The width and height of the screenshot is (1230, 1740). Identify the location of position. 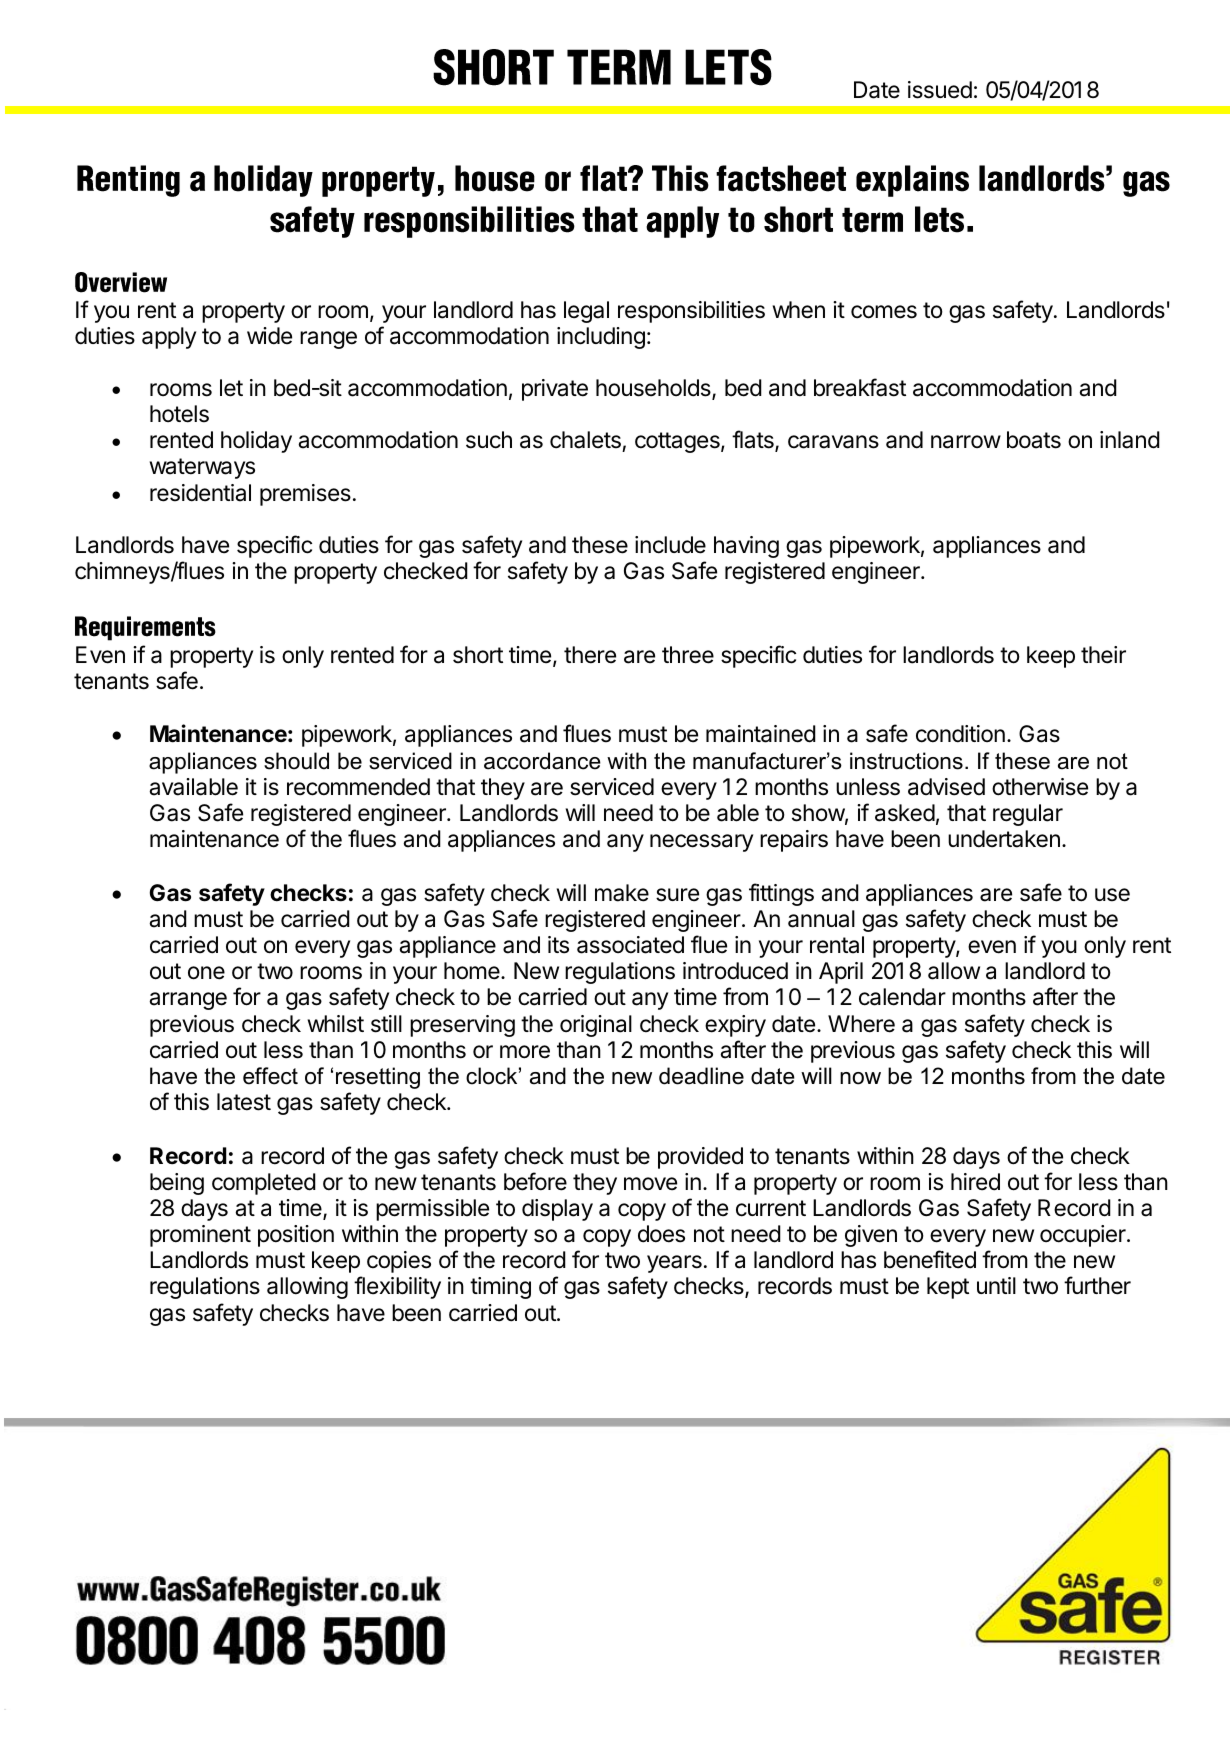
(296, 1236).
